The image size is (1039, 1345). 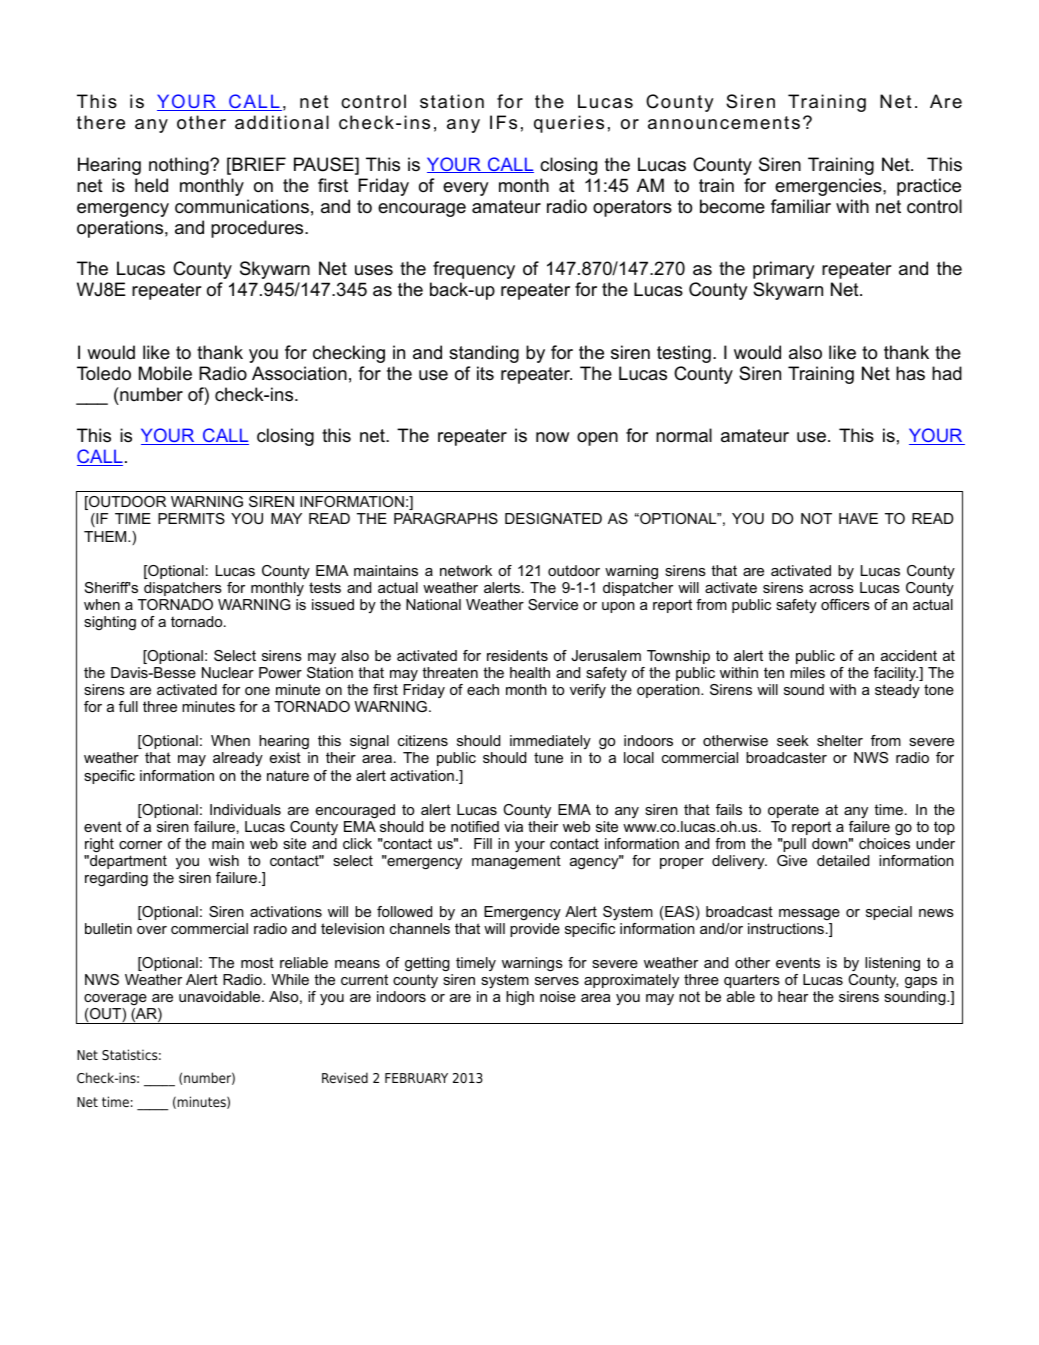 What do you see at coordinates (224, 860) in the page?
I see `wish` at bounding box center [224, 860].
